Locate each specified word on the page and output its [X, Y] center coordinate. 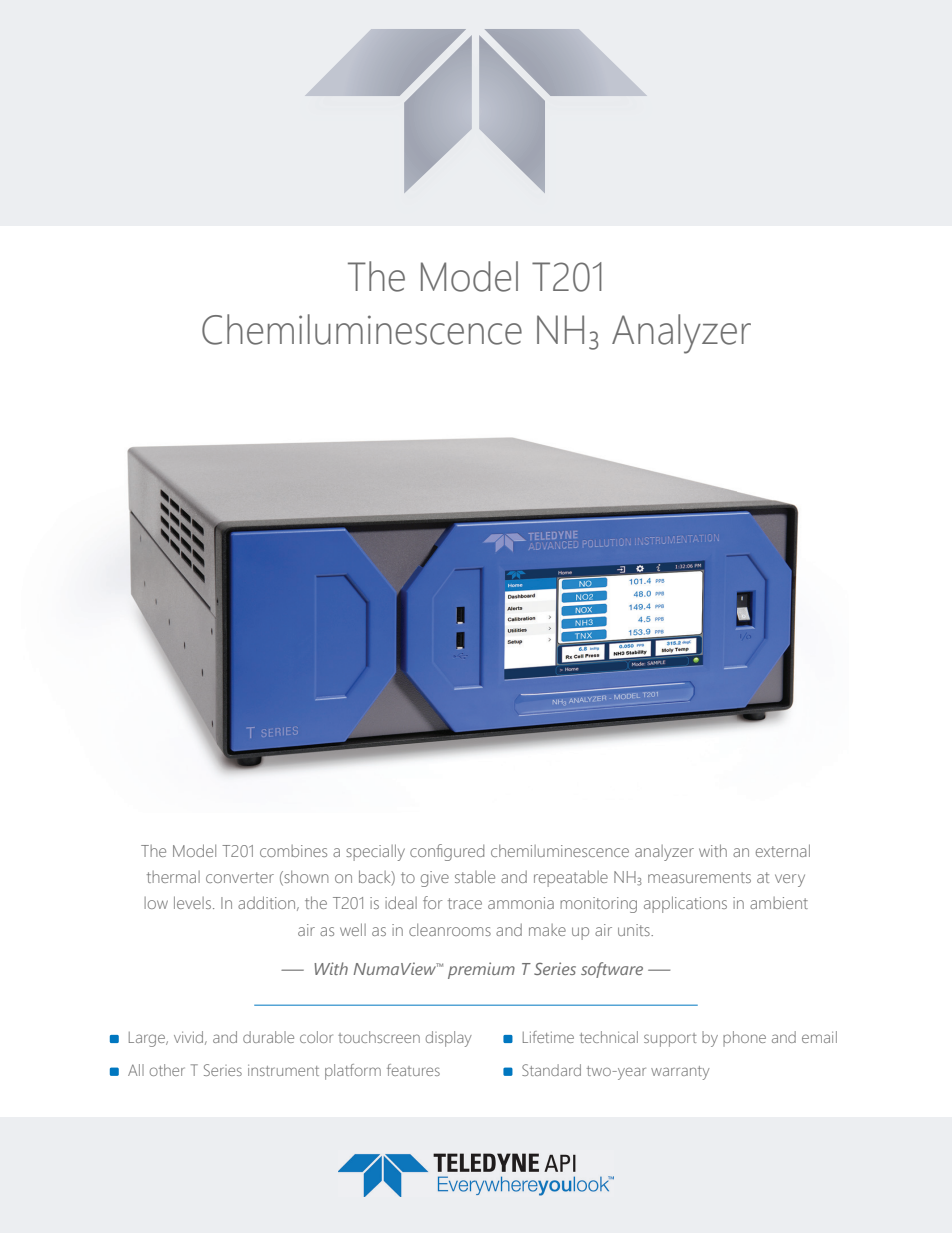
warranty [680, 1073]
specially [375, 852]
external [783, 850]
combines [293, 851]
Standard [551, 1070]
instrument [283, 1070]
